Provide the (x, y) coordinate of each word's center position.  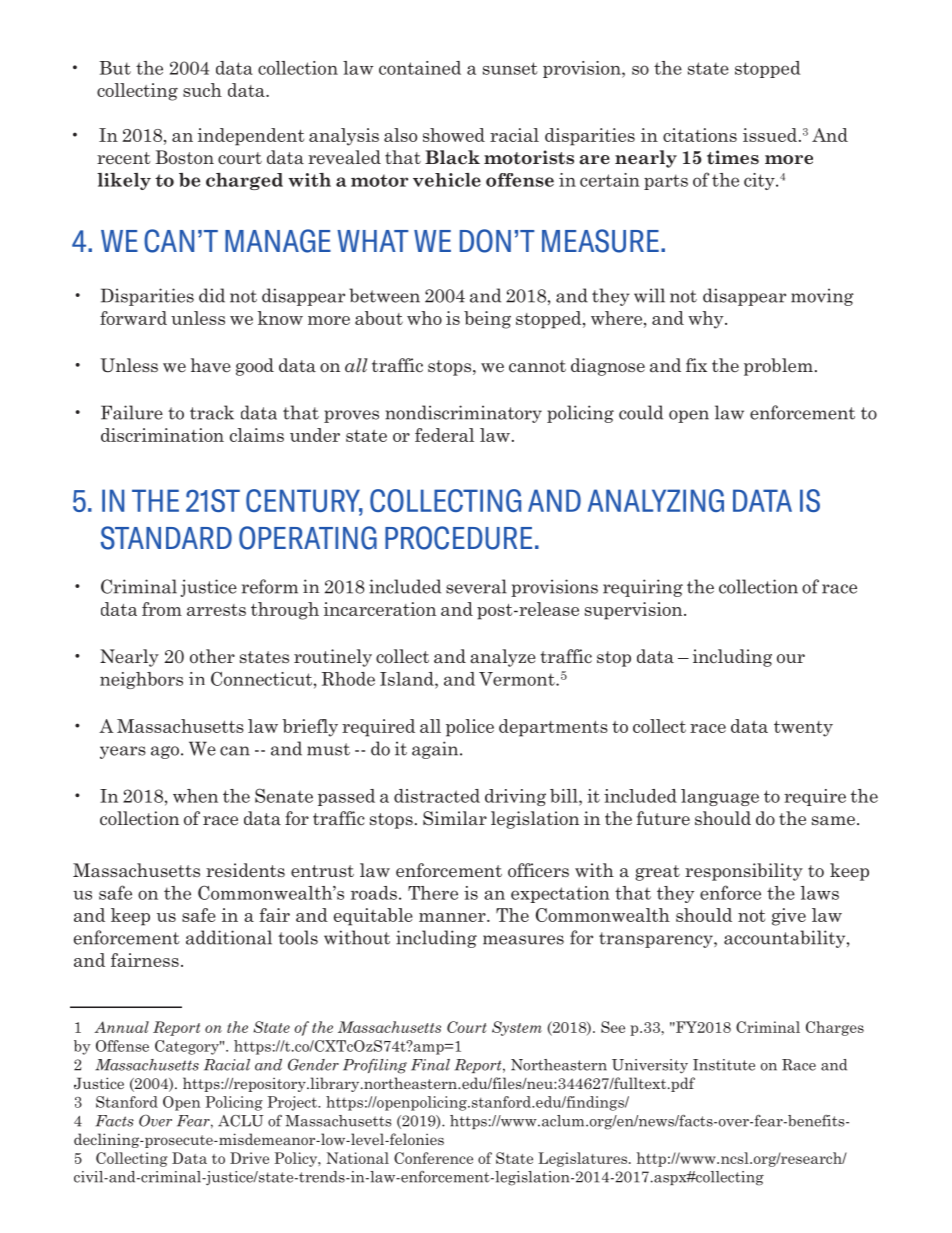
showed (454, 135)
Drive (249, 1158)
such (202, 90)
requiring (643, 588)
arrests (216, 610)
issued (770, 135)
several (476, 586)
